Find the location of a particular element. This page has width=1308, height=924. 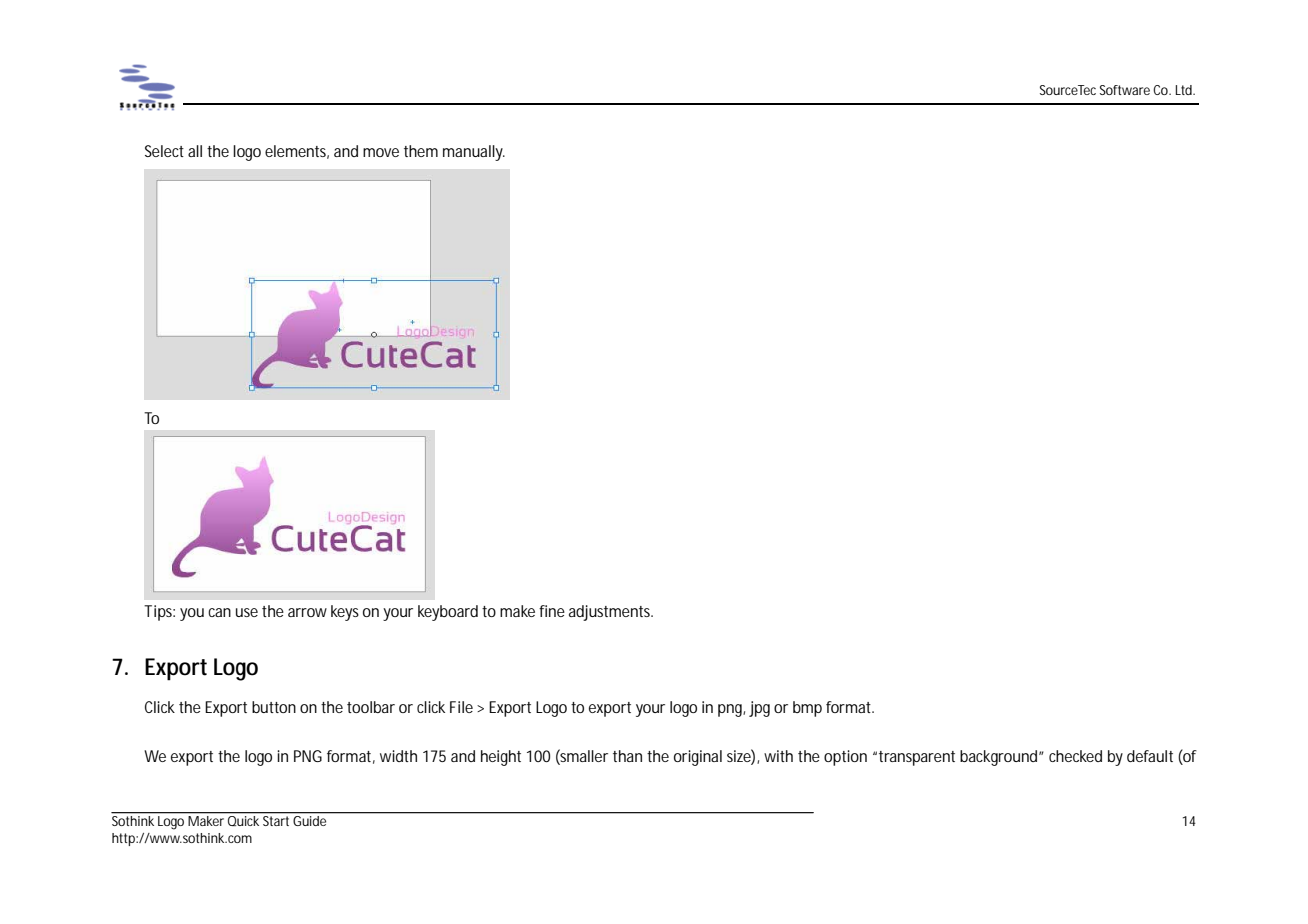

keys is located at coordinates (345, 613).
